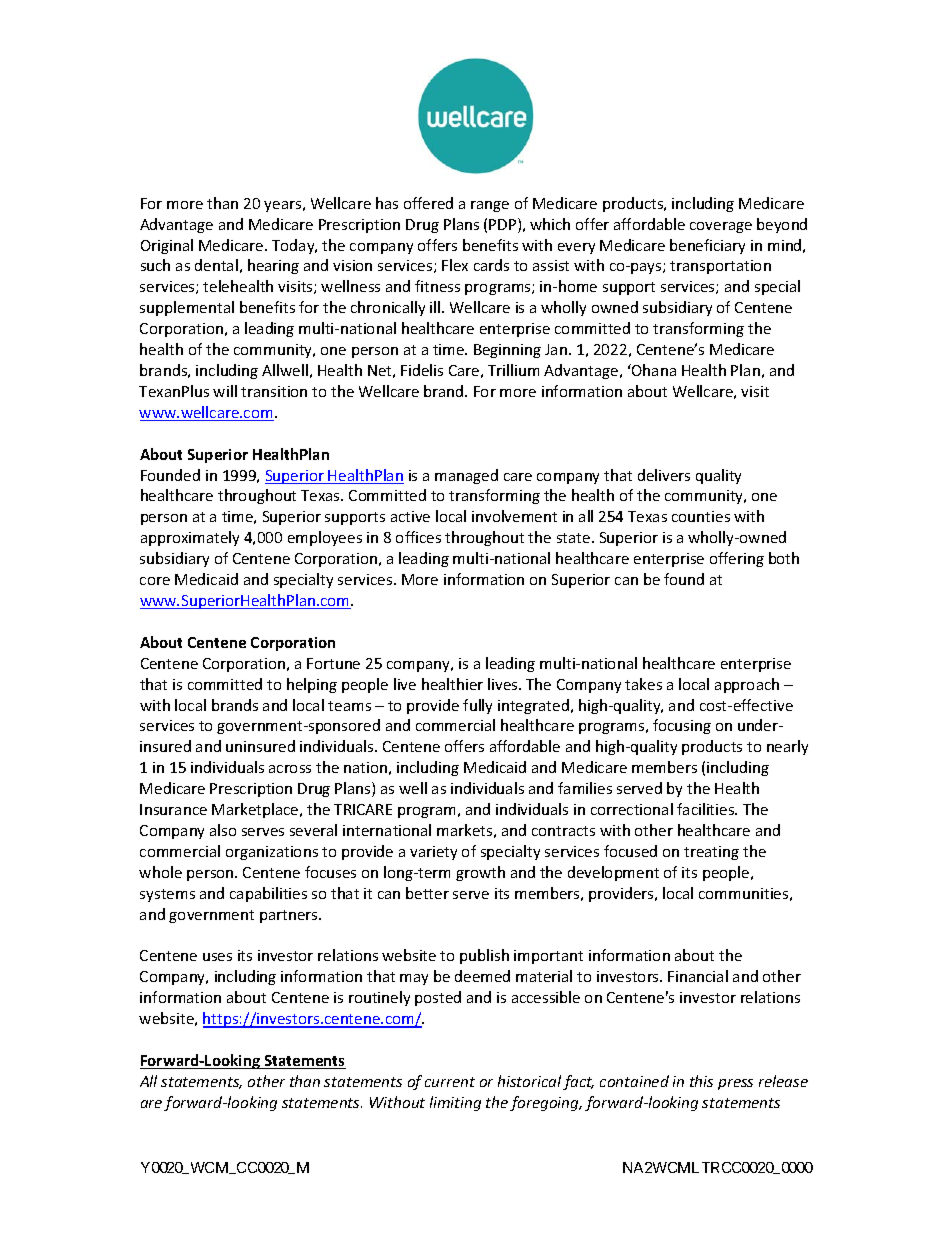 The image size is (952, 1233). I want to click on approach, so click(747, 685).
